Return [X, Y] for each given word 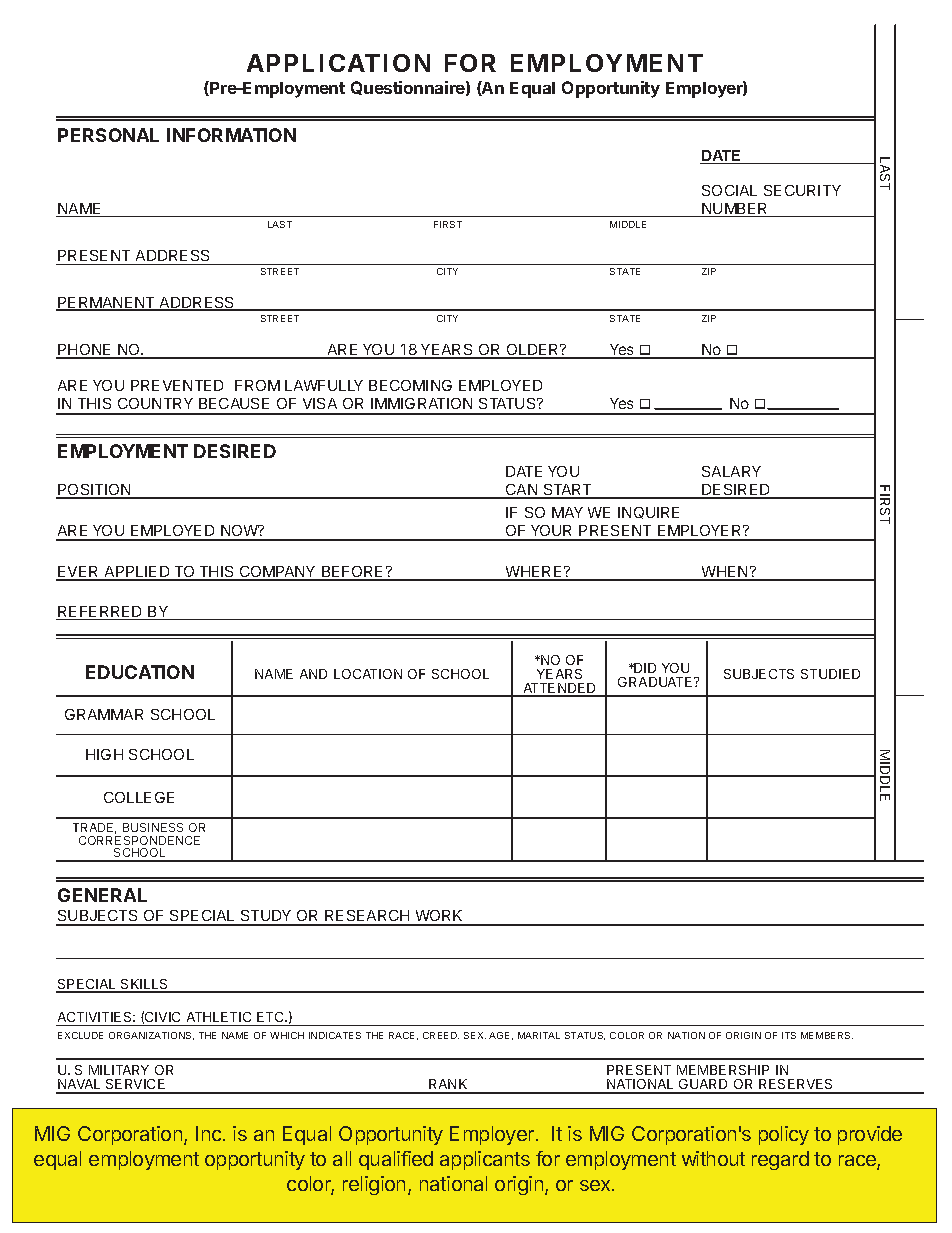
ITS [789, 1035]
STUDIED [830, 674]
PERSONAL [108, 135]
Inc [210, 1133]
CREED [441, 1035]
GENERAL [102, 895]
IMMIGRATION [421, 403]
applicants [485, 1160]
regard [780, 1160]
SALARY [731, 471]
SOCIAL [729, 190]
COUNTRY [155, 403]
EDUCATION [140, 672]
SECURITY [802, 190]
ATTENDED [560, 689]
